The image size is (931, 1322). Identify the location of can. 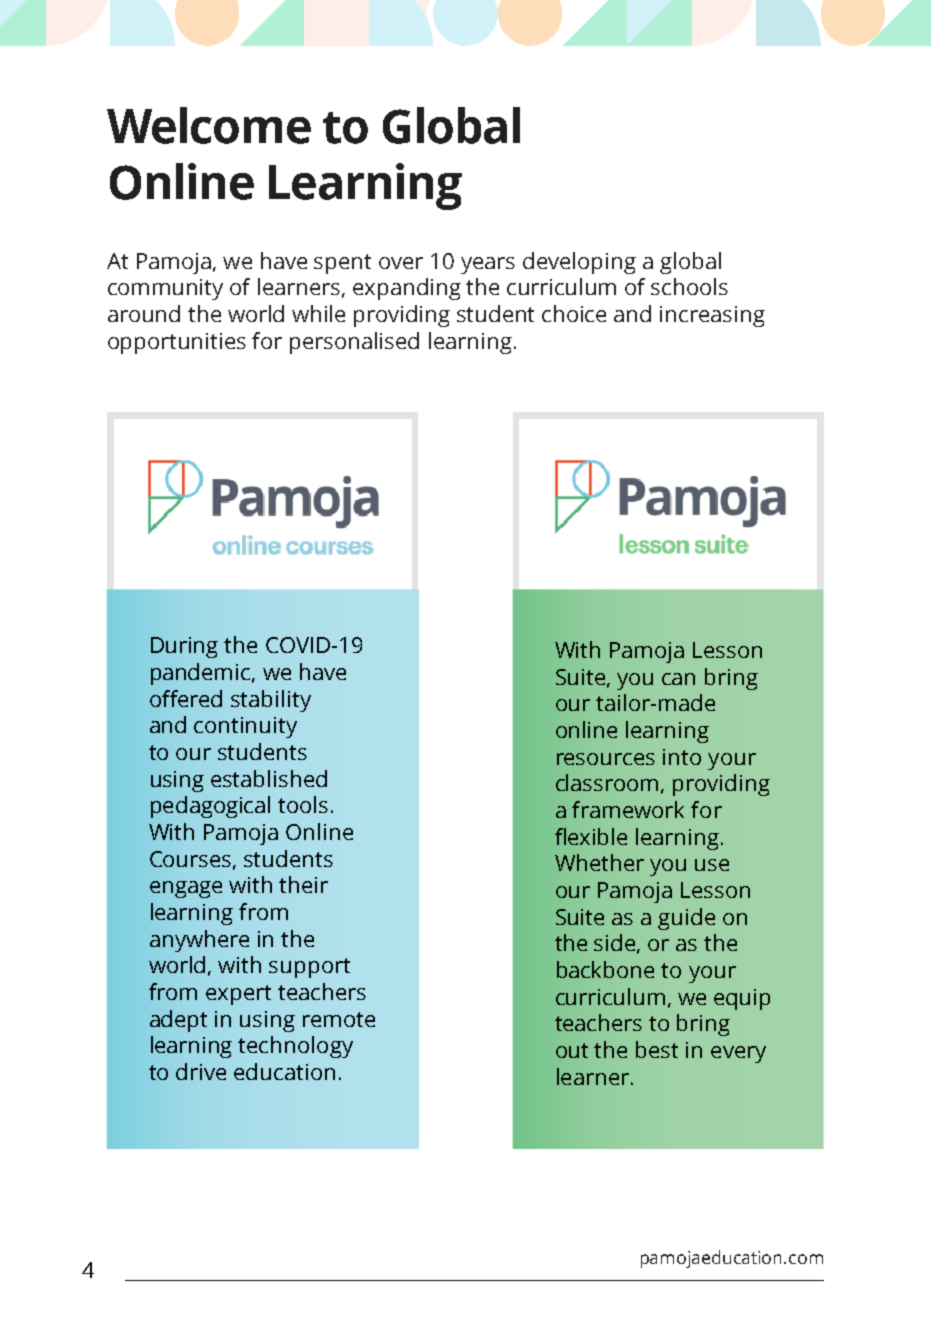
(678, 679).
